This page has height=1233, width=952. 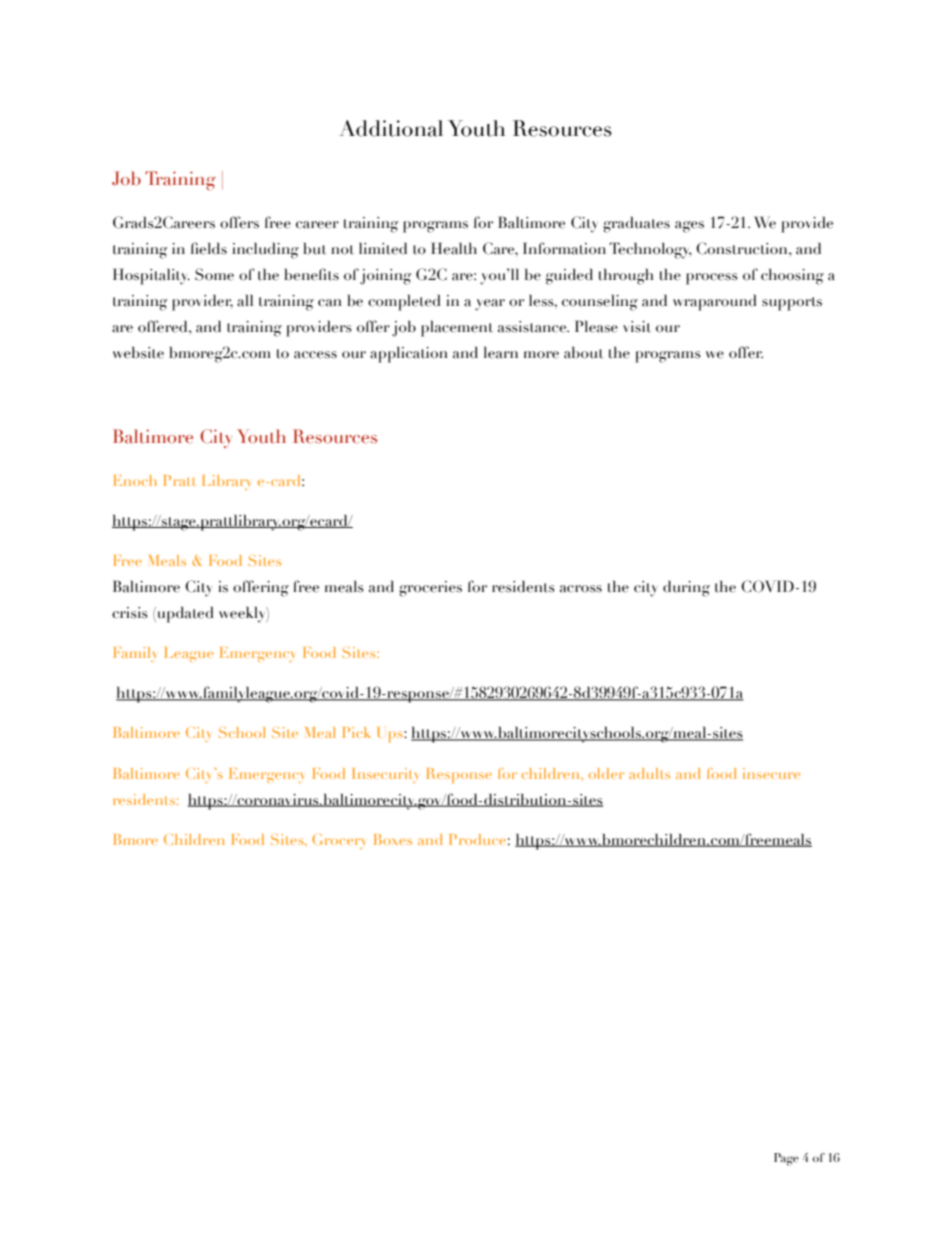 I want to click on crisis, so click(x=130, y=613).
